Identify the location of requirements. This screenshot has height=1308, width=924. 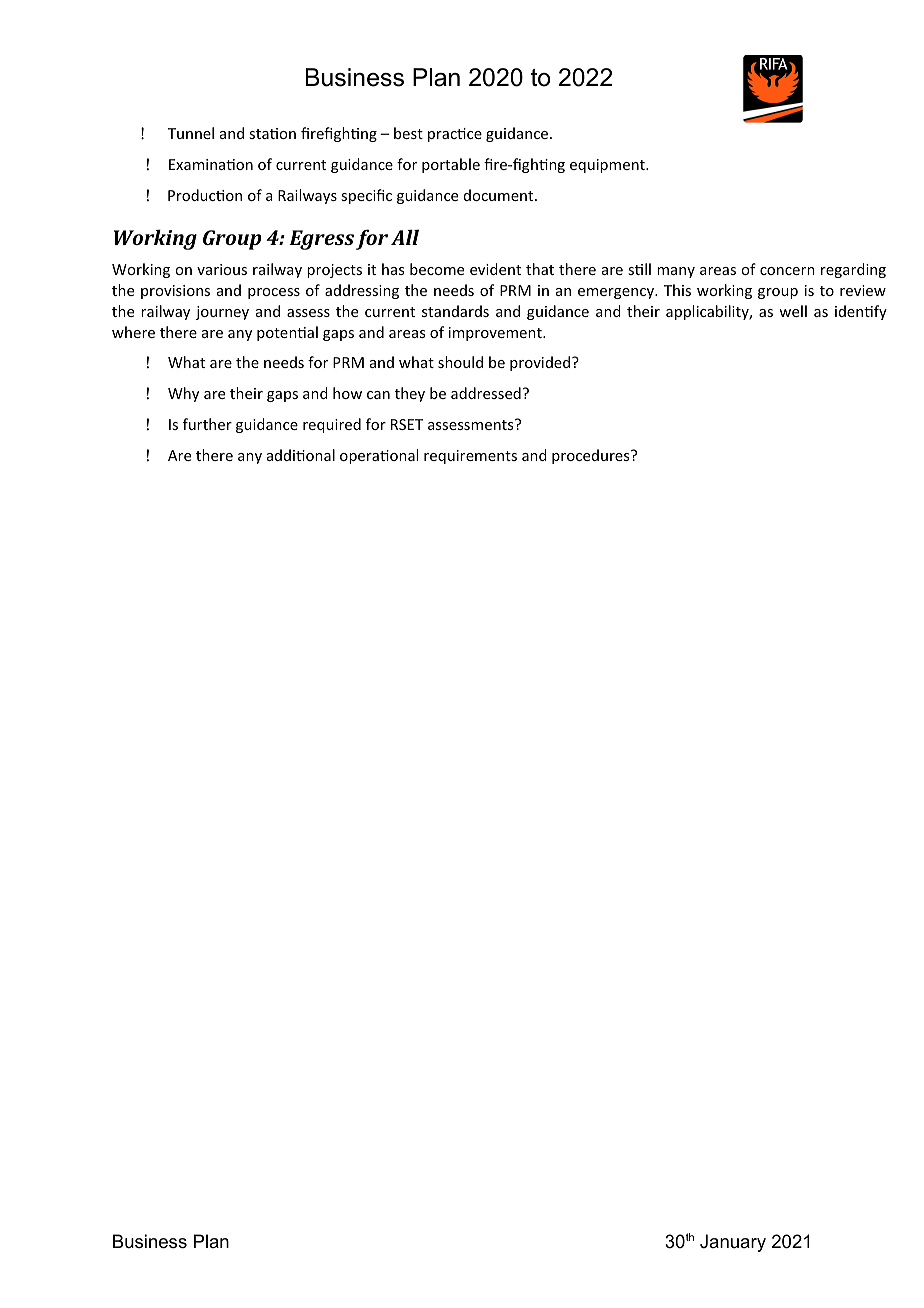
(470, 457).
